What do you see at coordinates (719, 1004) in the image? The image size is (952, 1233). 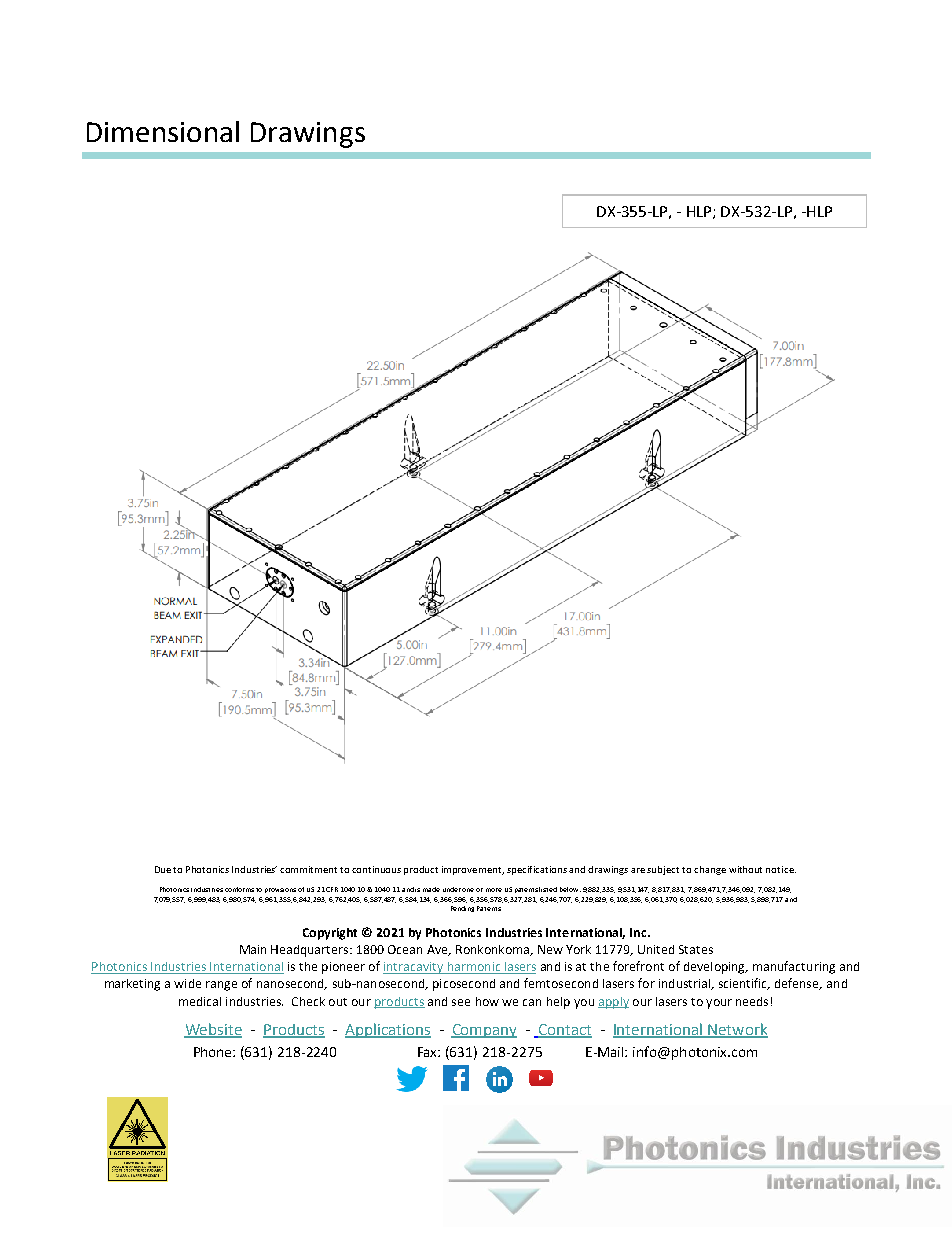 I see `your` at bounding box center [719, 1004].
